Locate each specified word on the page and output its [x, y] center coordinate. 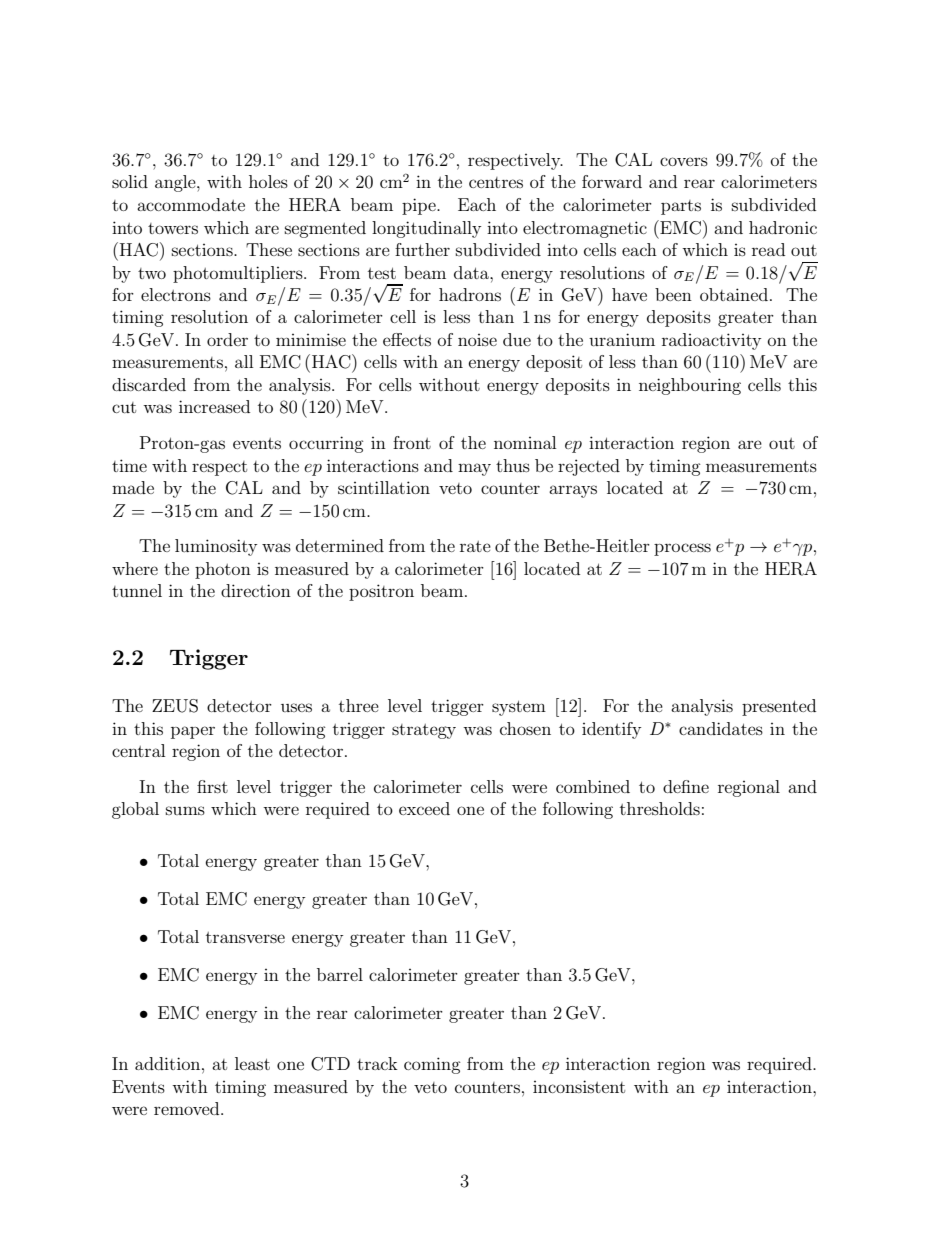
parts [681, 207]
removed [188, 1108]
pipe [420, 206]
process [682, 549]
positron [381, 592]
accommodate [191, 204]
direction [256, 590]
